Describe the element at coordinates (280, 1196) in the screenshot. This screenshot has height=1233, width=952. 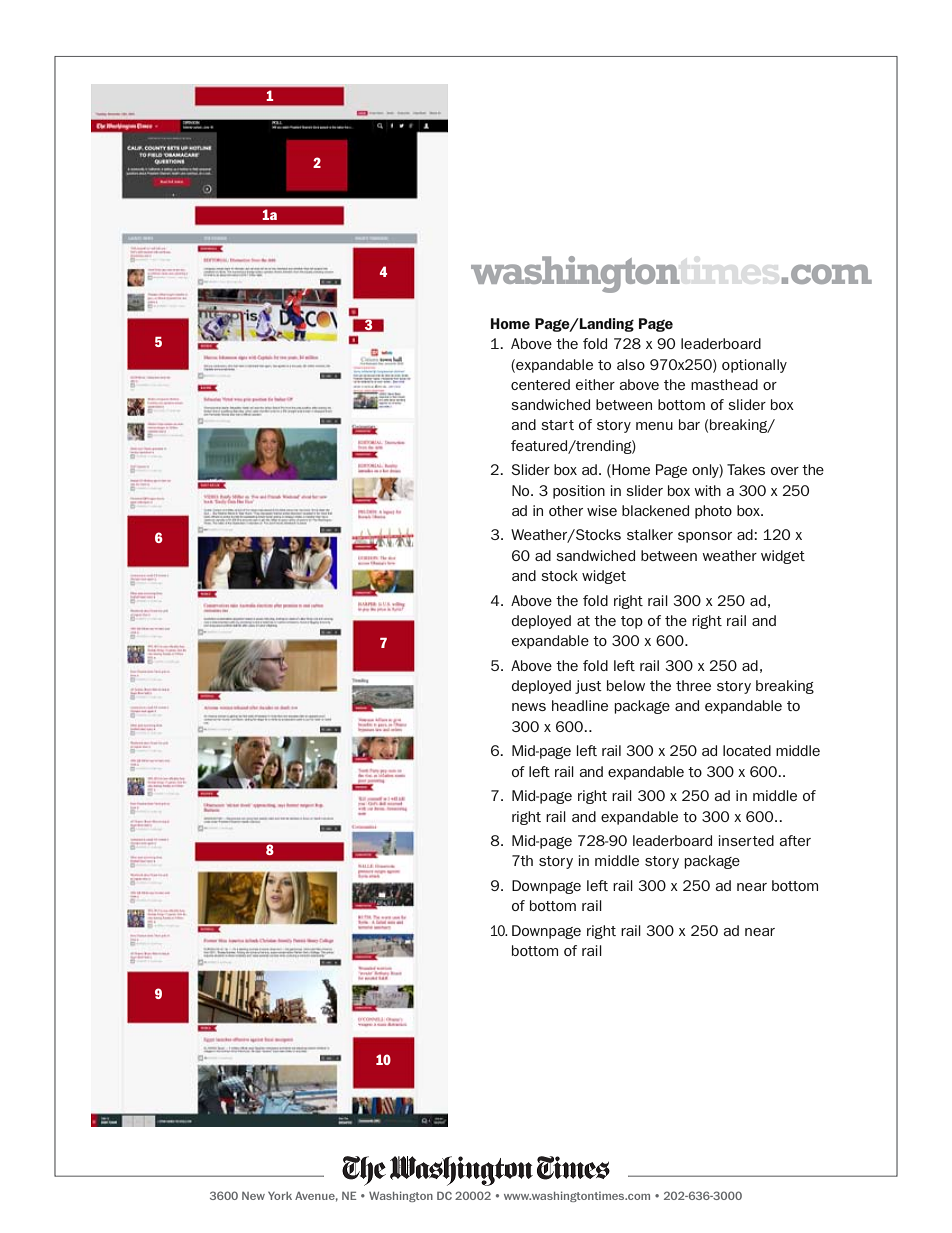
I see `York` at that location.
